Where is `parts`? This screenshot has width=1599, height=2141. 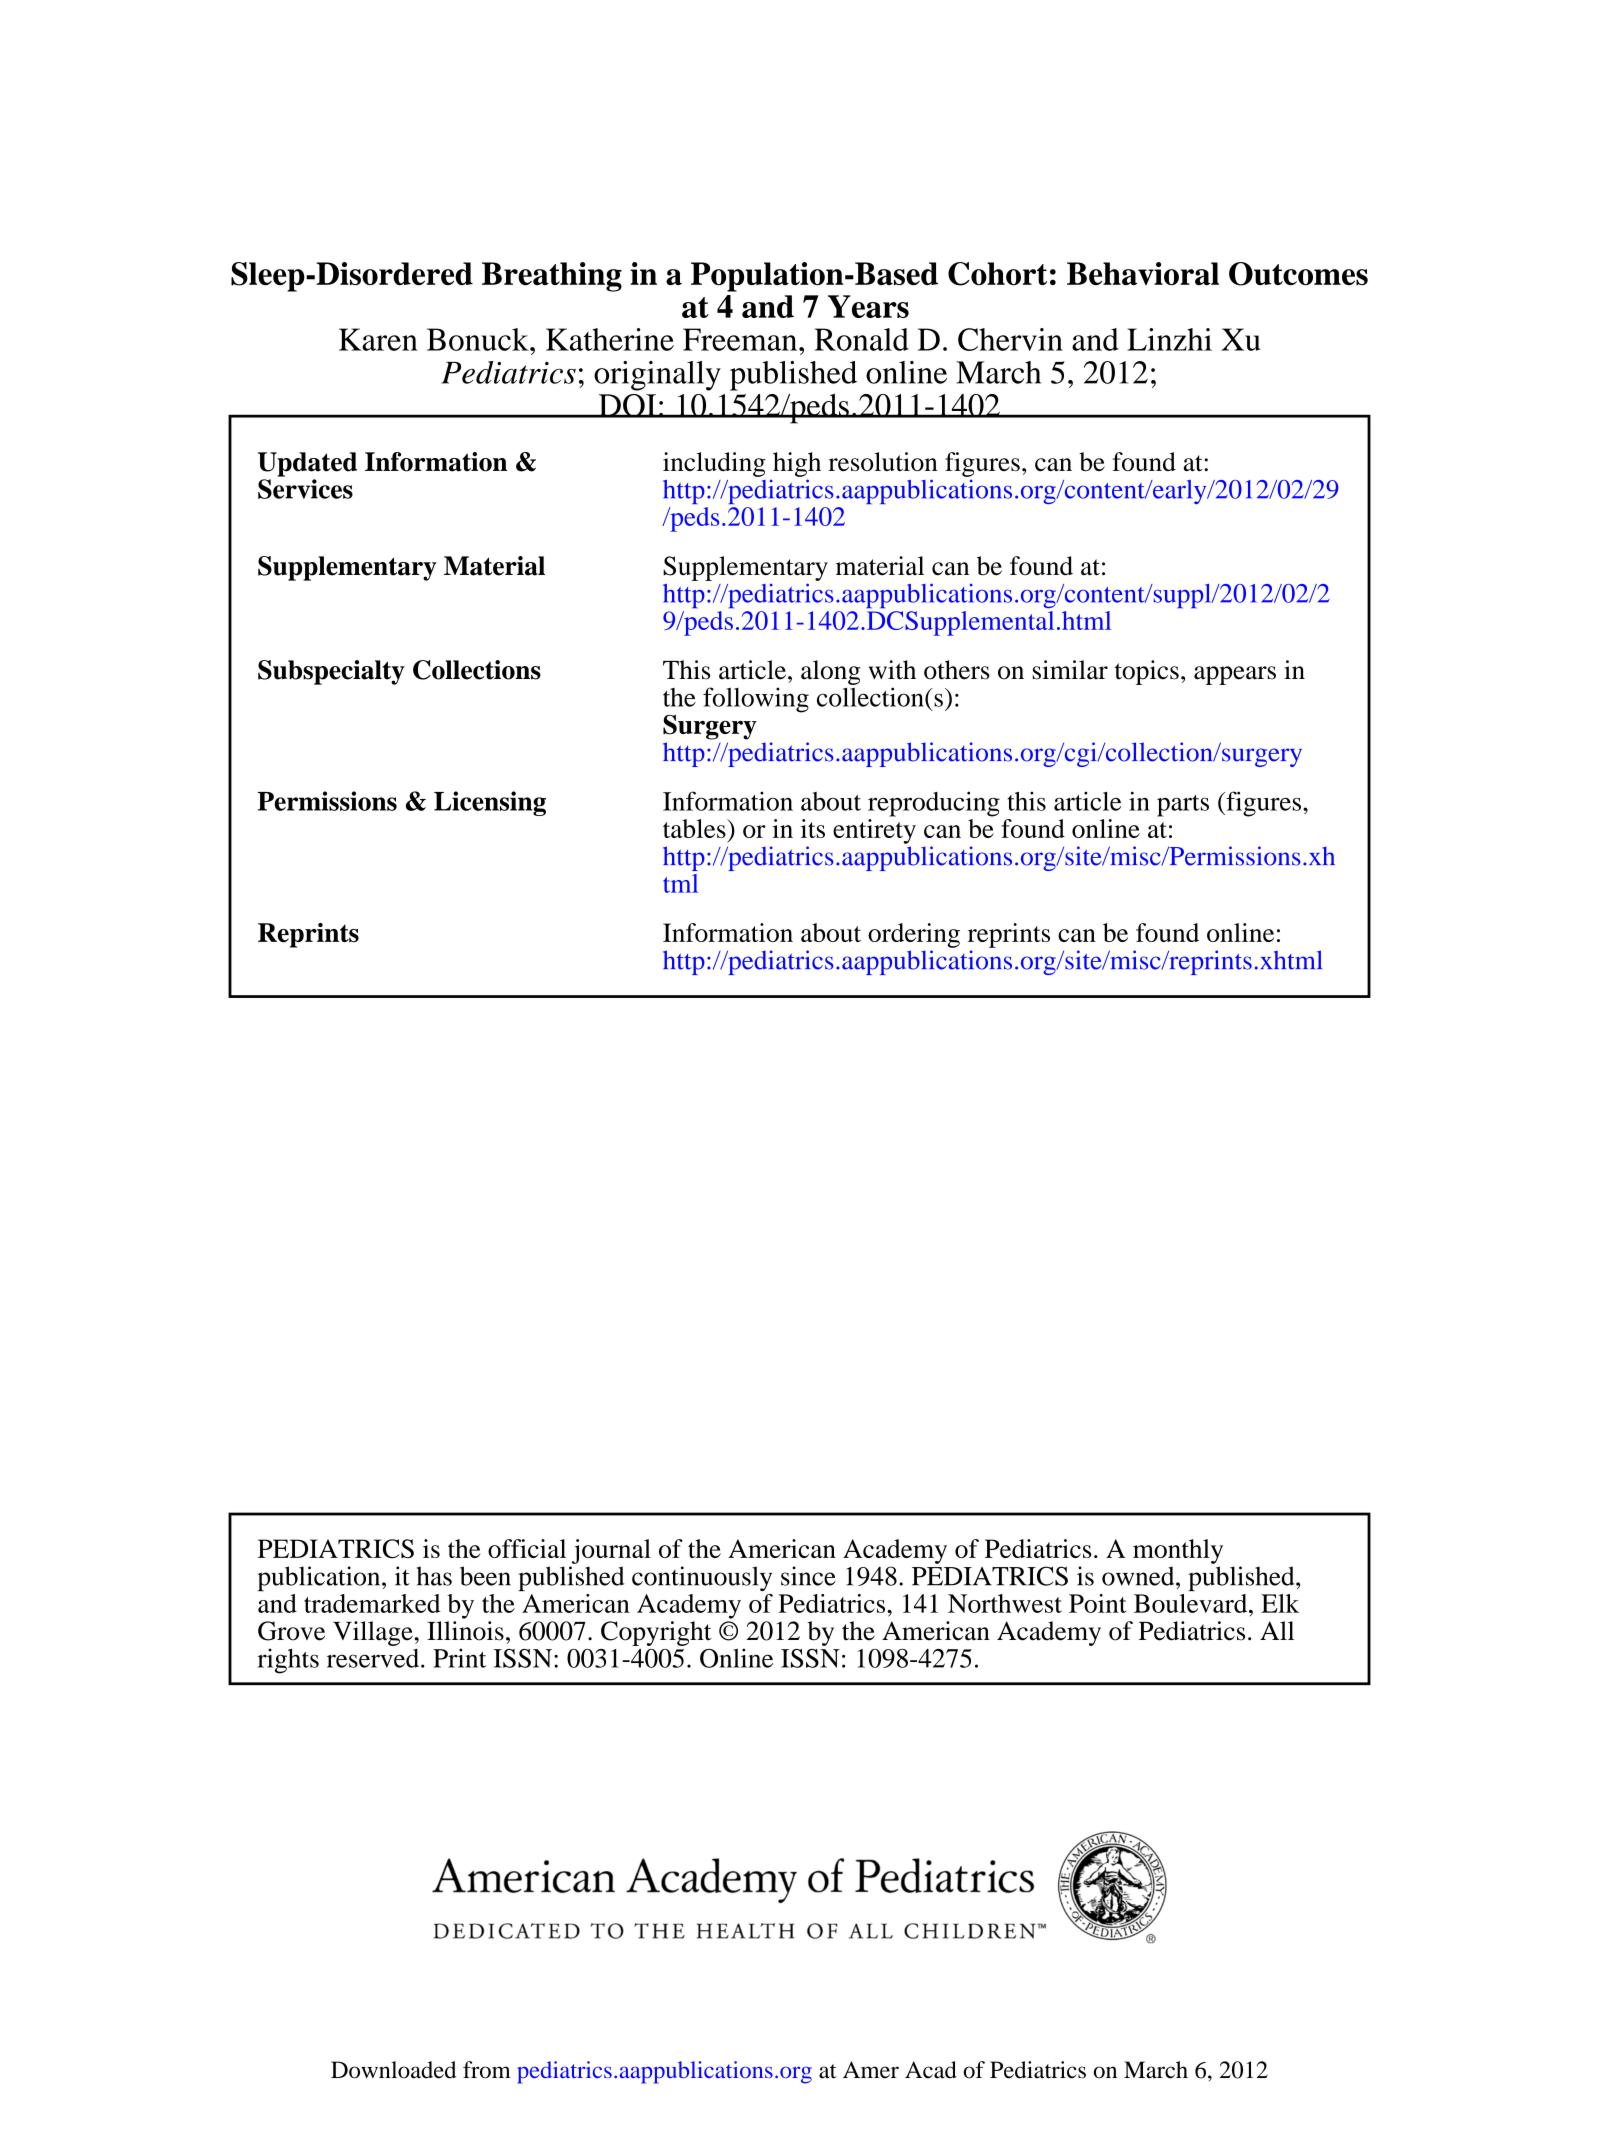 parts is located at coordinates (1183, 806).
